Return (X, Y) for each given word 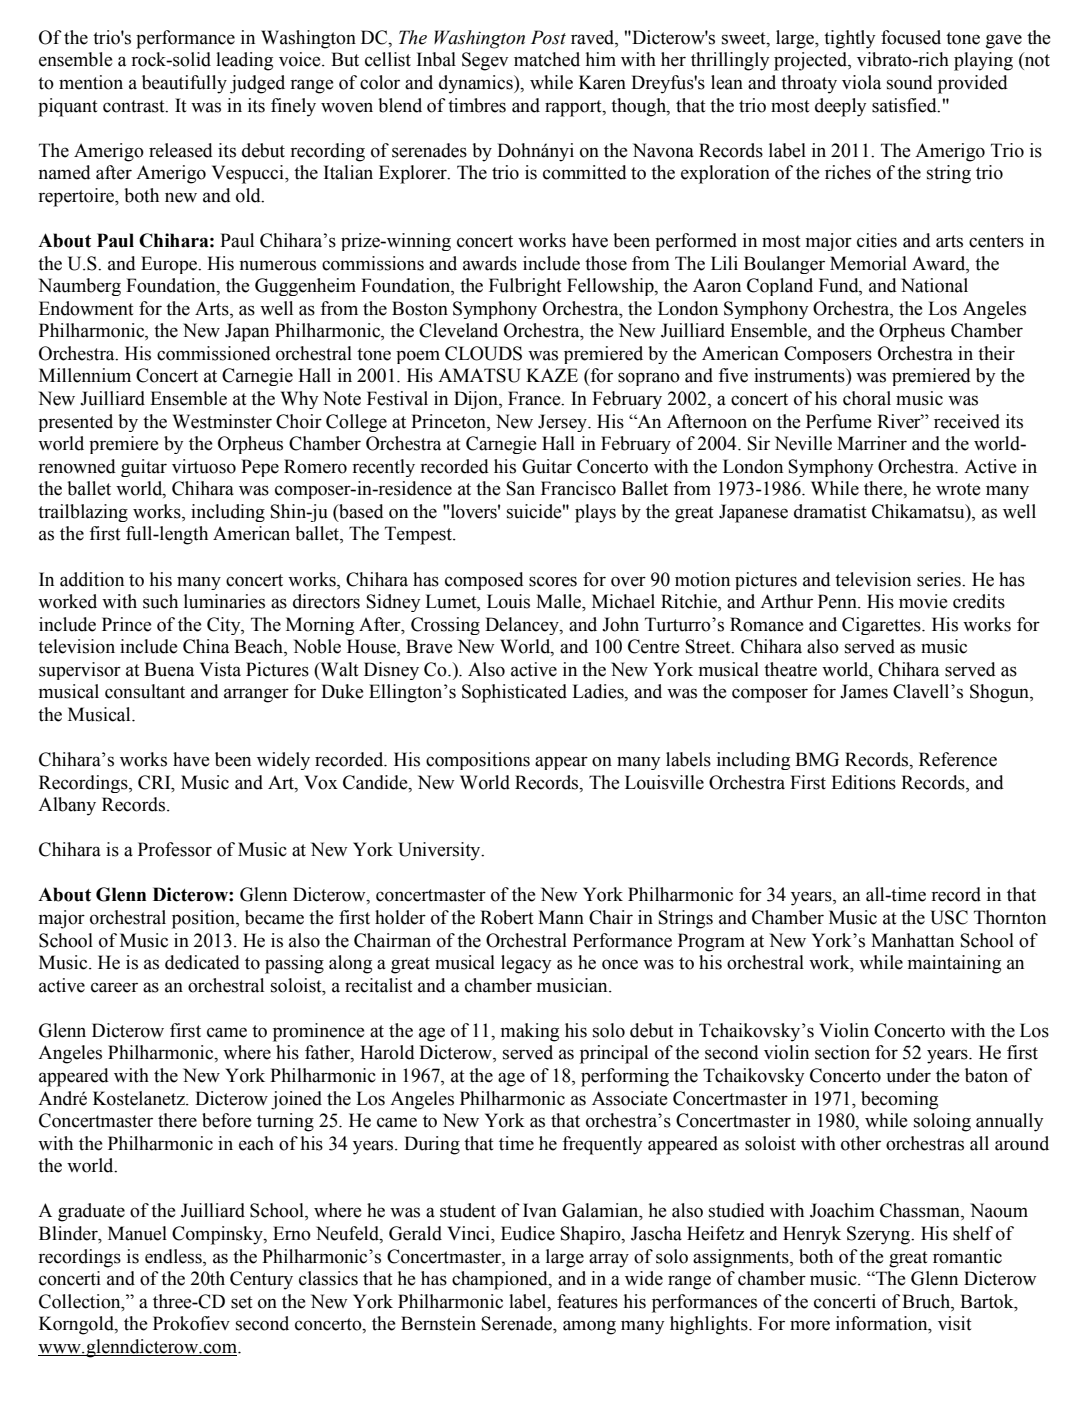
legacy (526, 964)
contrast (135, 106)
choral (867, 398)
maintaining (954, 964)
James (864, 691)
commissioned (214, 353)
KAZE (552, 375)
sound (910, 82)
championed (501, 1280)
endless (174, 1256)
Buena (169, 669)
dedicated (202, 962)
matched (547, 59)
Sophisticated (514, 693)
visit (955, 1323)
